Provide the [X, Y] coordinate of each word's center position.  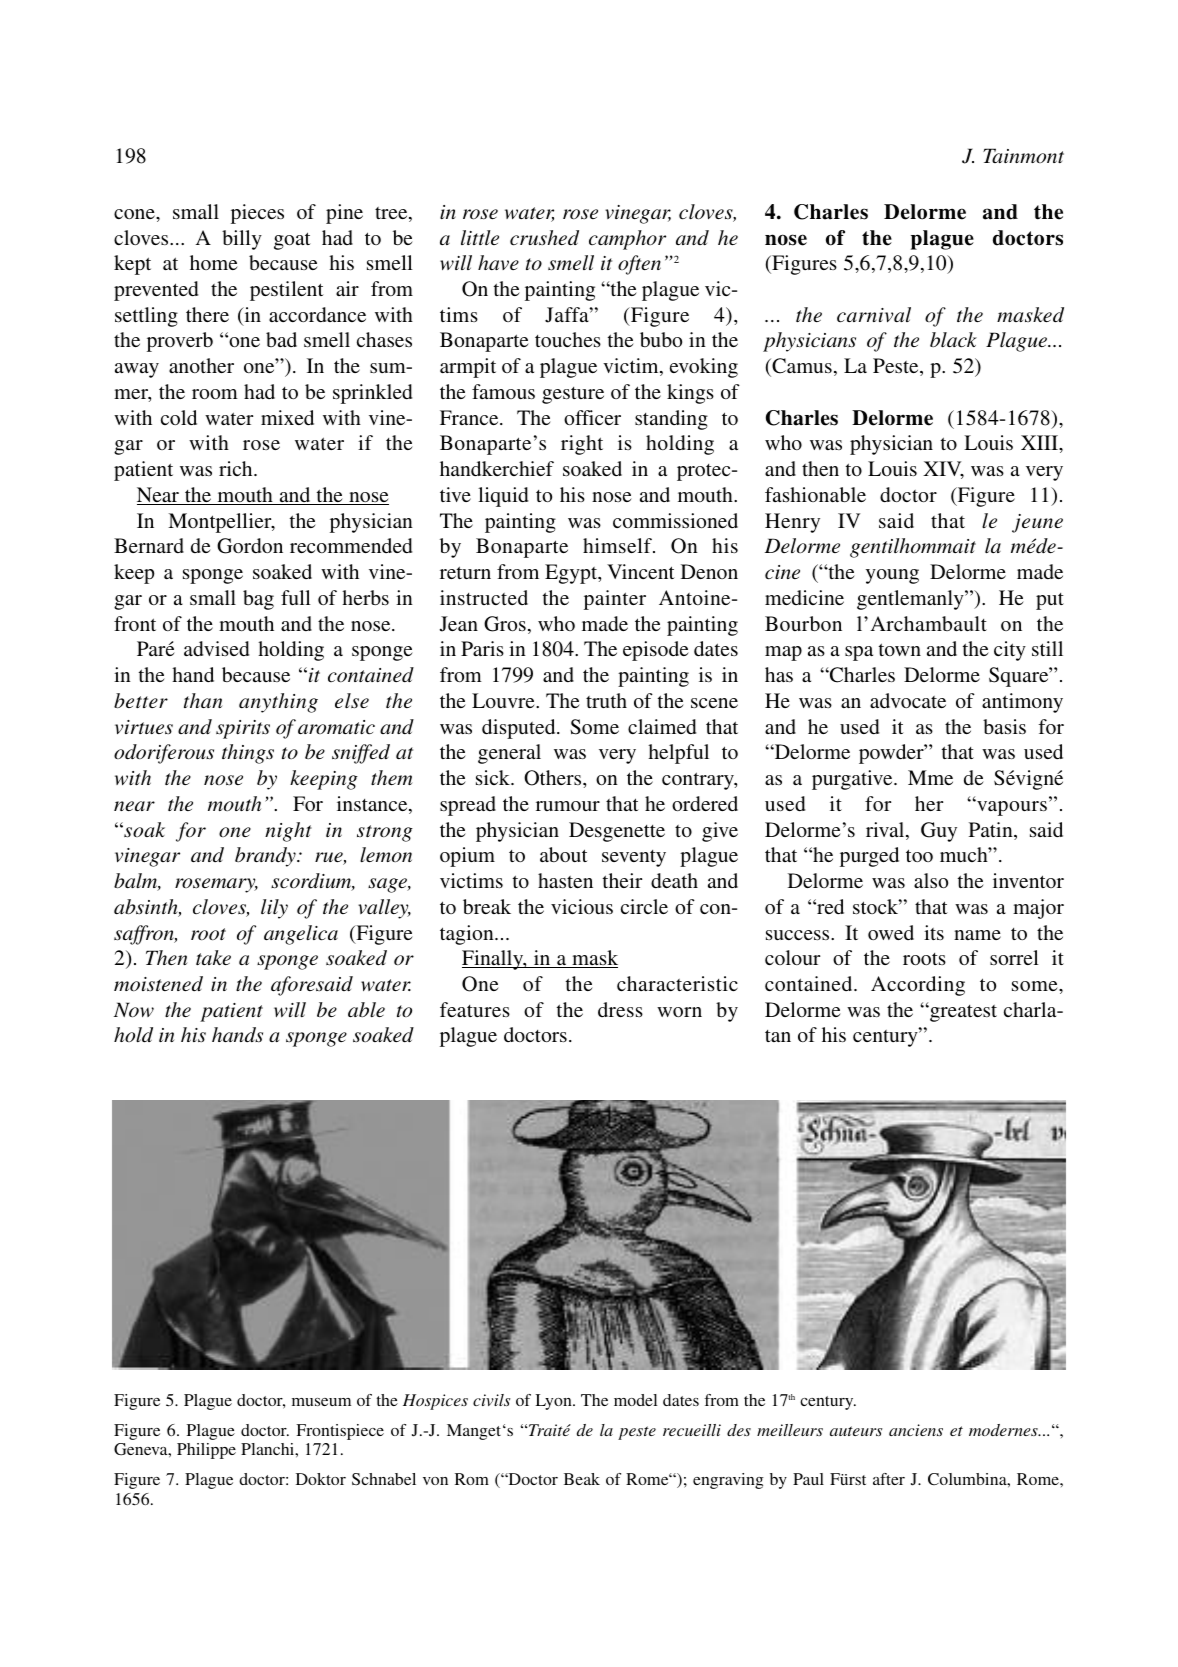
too [919, 855]
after [889, 1479]
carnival [874, 315]
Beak [582, 1479]
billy [242, 240]
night [288, 832]
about [564, 854]
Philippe [206, 1451]
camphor [627, 240]
